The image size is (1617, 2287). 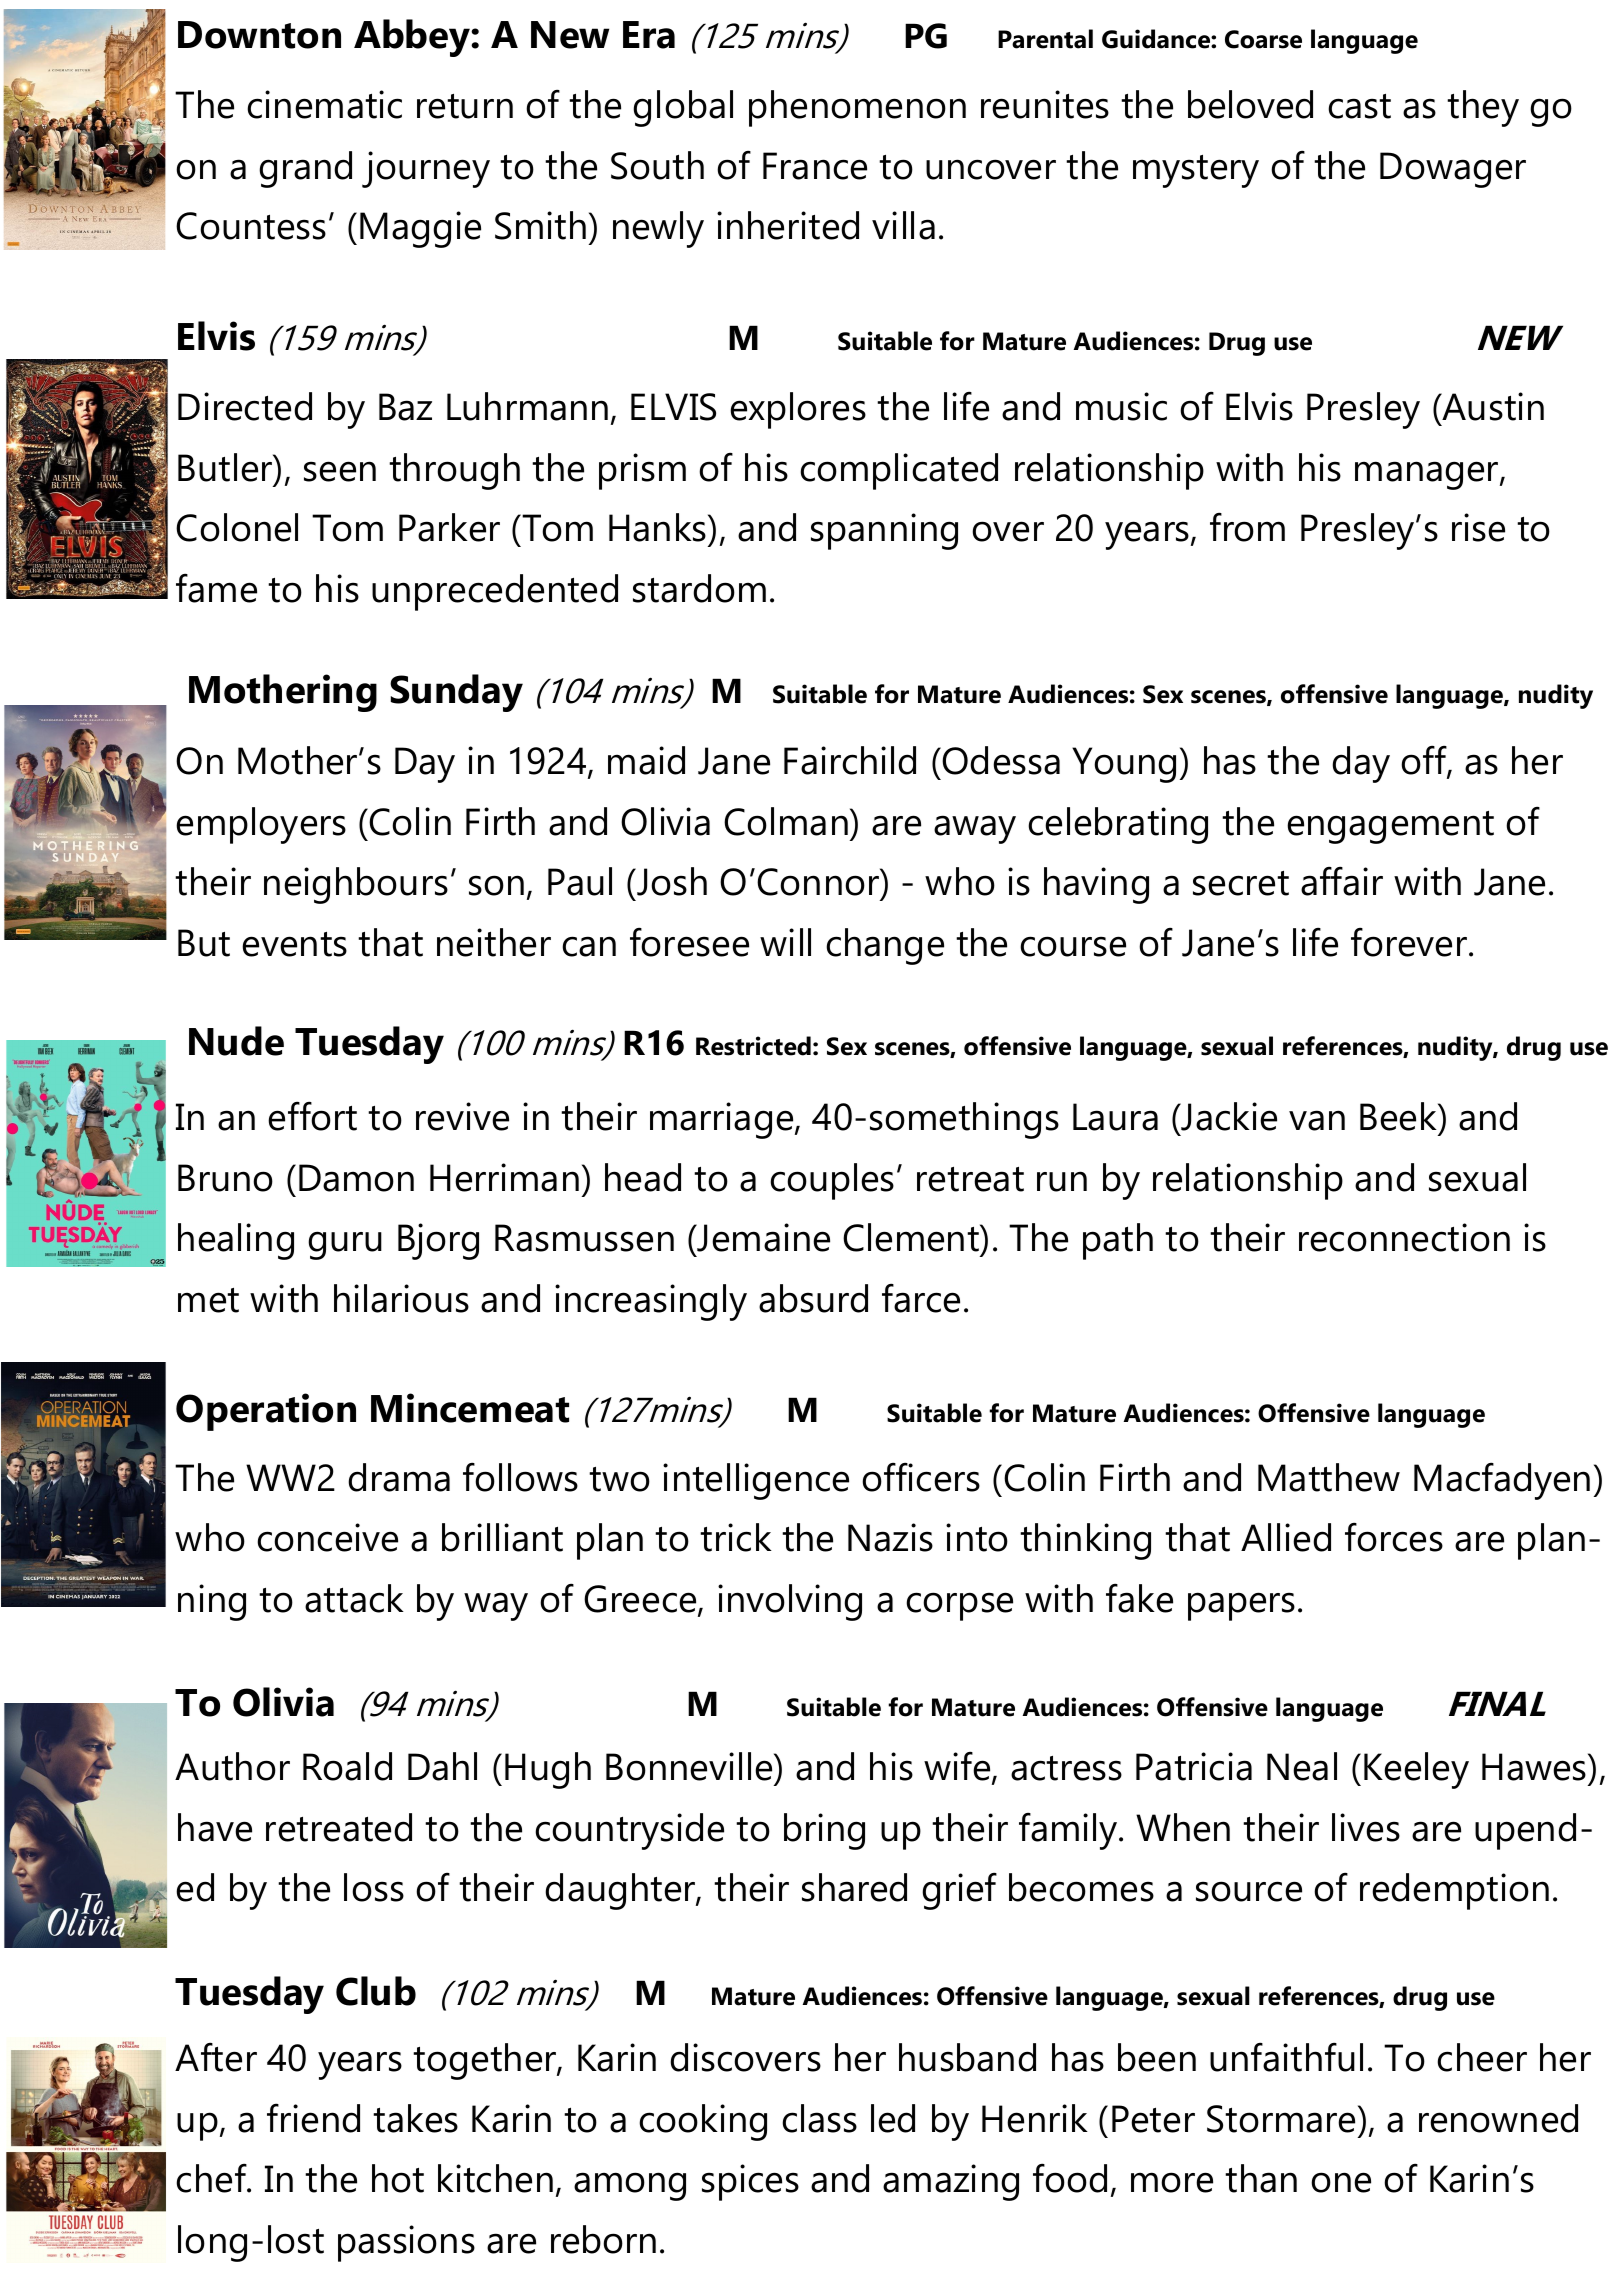 I want to click on van, so click(x=1317, y=1120).
